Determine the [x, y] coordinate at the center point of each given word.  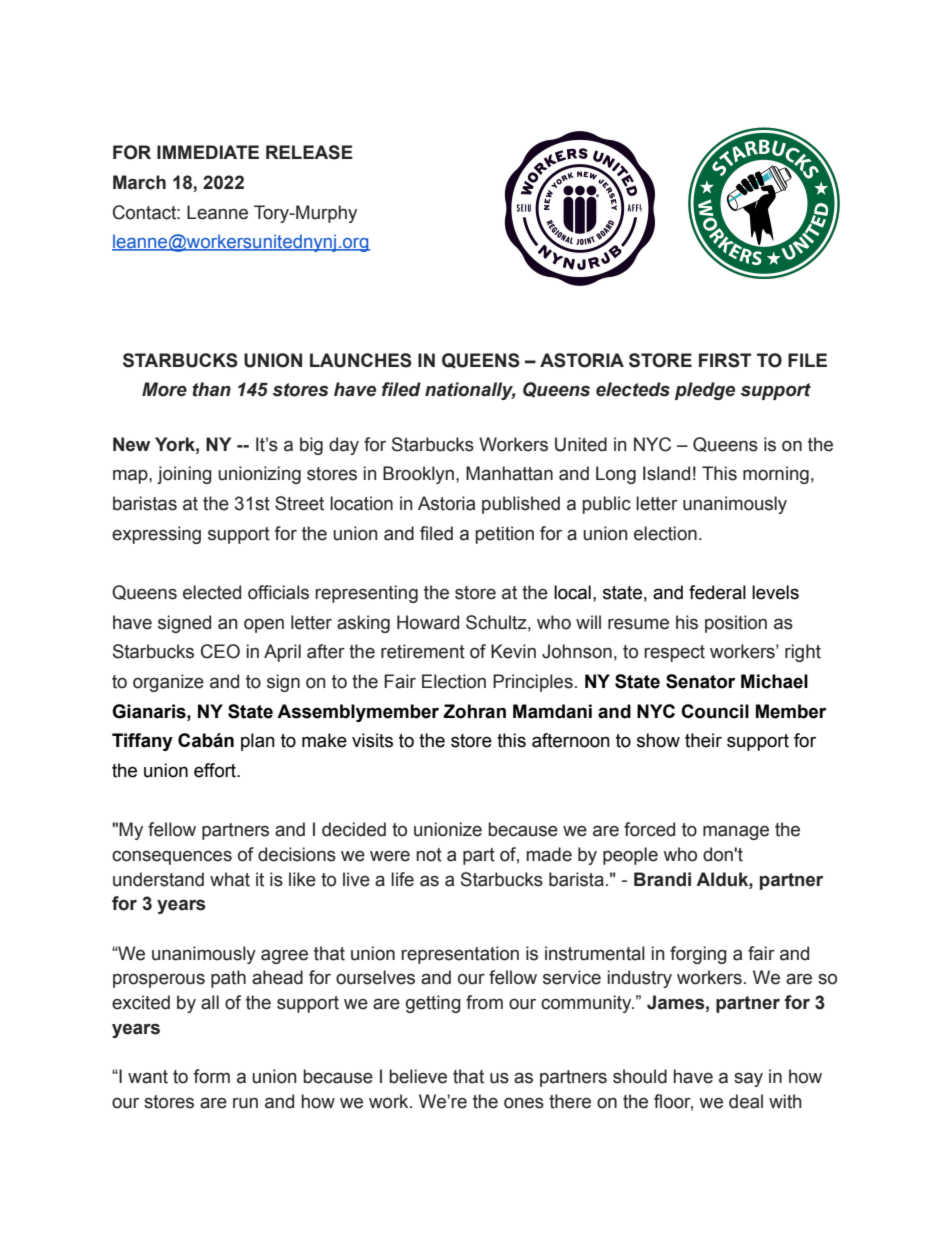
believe [418, 1076]
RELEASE [309, 152]
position [736, 624]
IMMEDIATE [208, 152]
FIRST [725, 360]
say [748, 1079]
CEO [220, 651]
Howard [428, 622]
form [211, 1076]
